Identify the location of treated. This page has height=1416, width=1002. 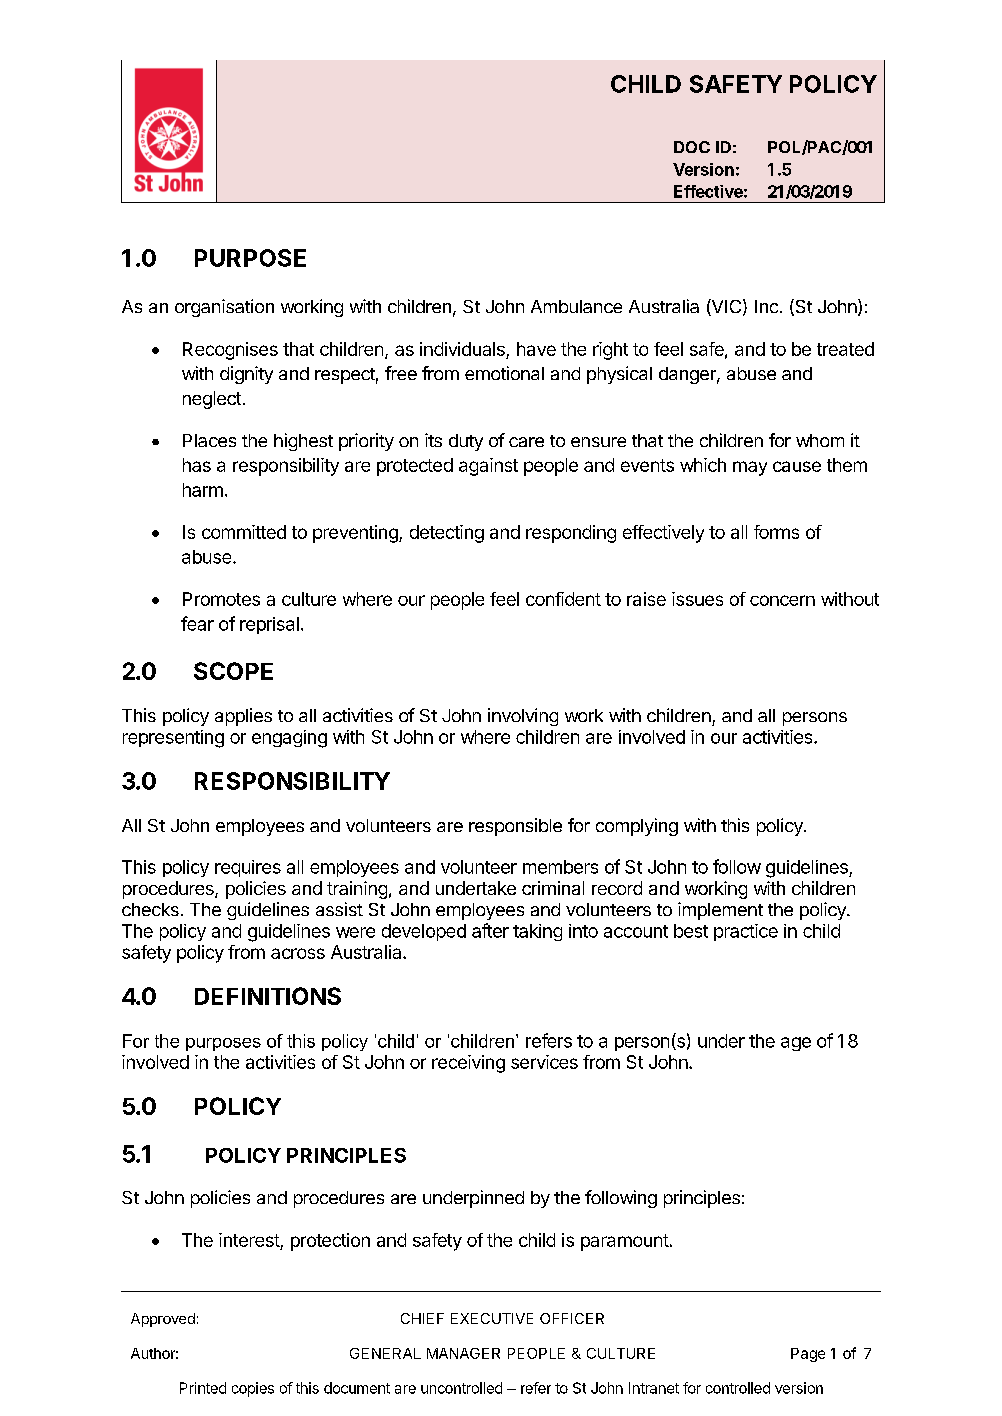
(845, 349).
